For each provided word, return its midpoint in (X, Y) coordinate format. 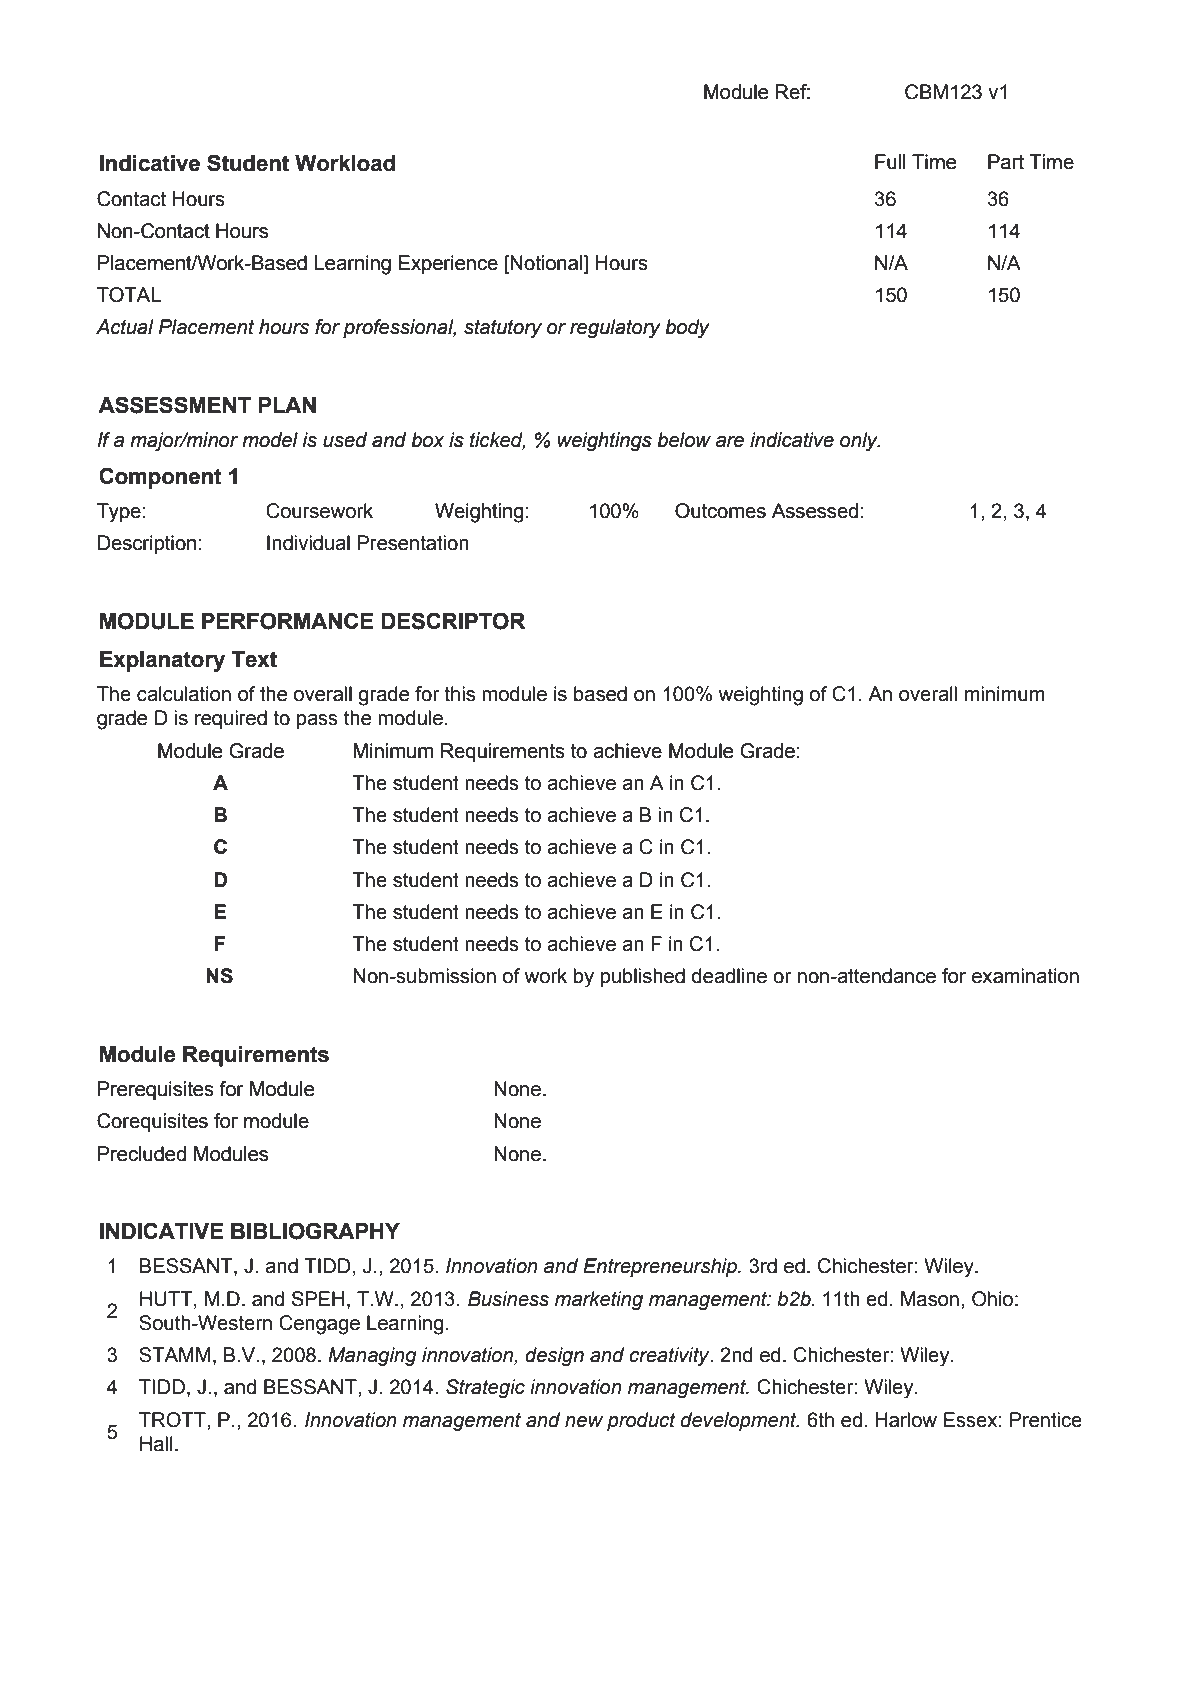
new (584, 1422)
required (231, 719)
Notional (547, 264)
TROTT (173, 1420)
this (459, 694)
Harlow (906, 1420)
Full (890, 162)
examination (1025, 976)
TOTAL (129, 295)
